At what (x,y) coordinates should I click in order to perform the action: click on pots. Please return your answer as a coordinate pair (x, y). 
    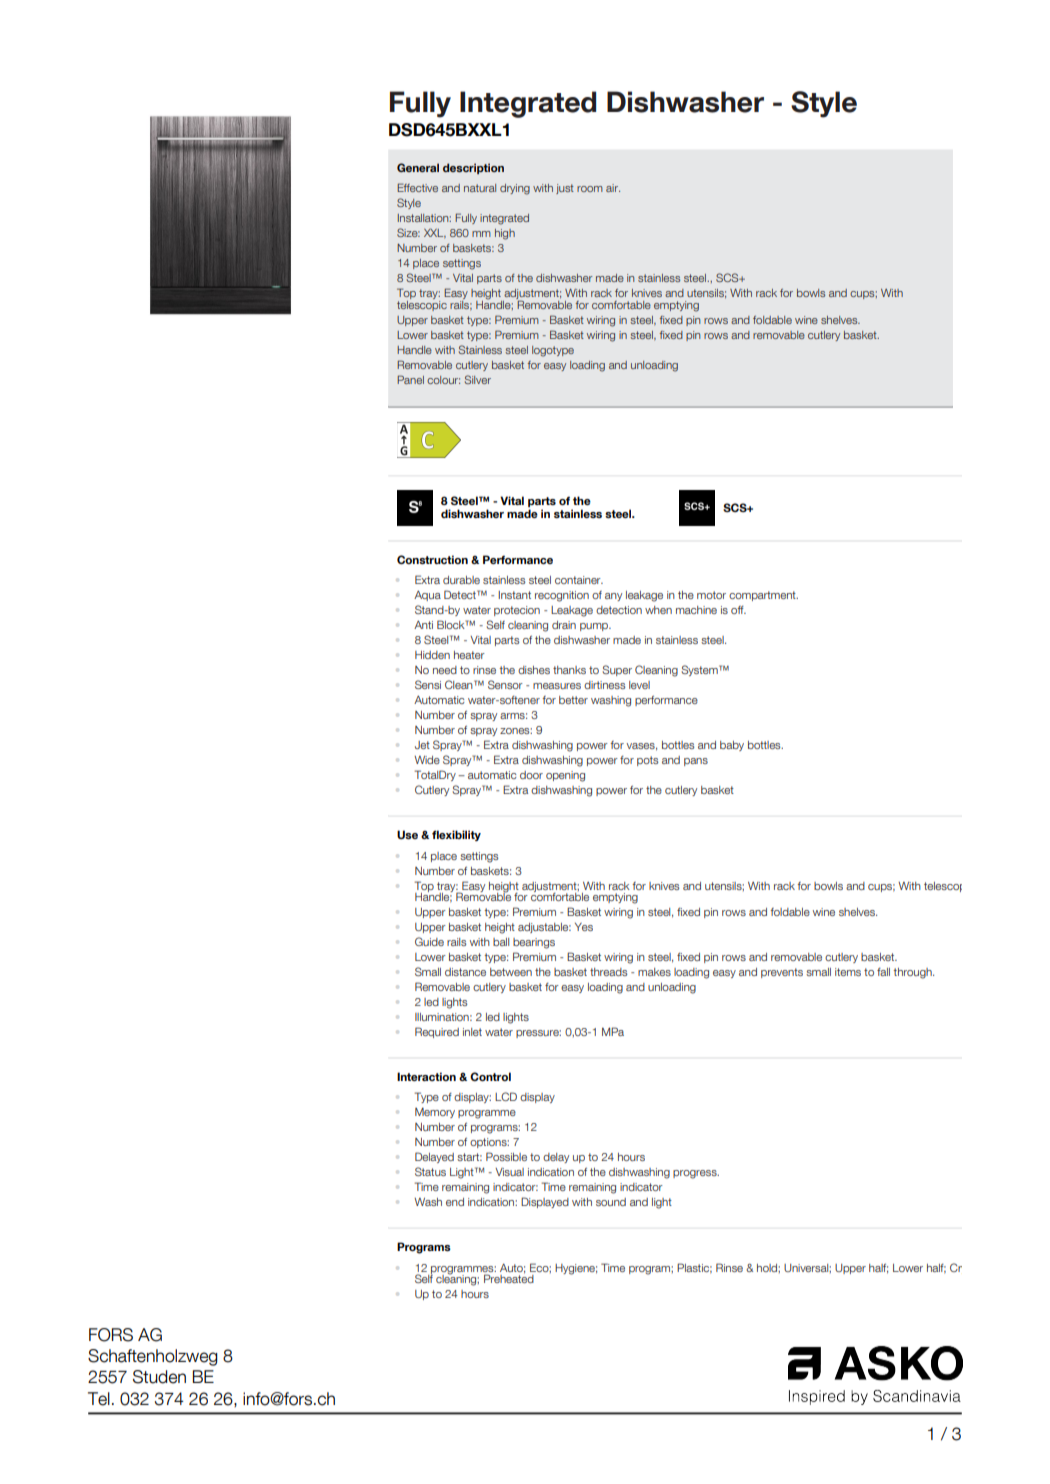
    Looking at the image, I should click on (648, 761).
